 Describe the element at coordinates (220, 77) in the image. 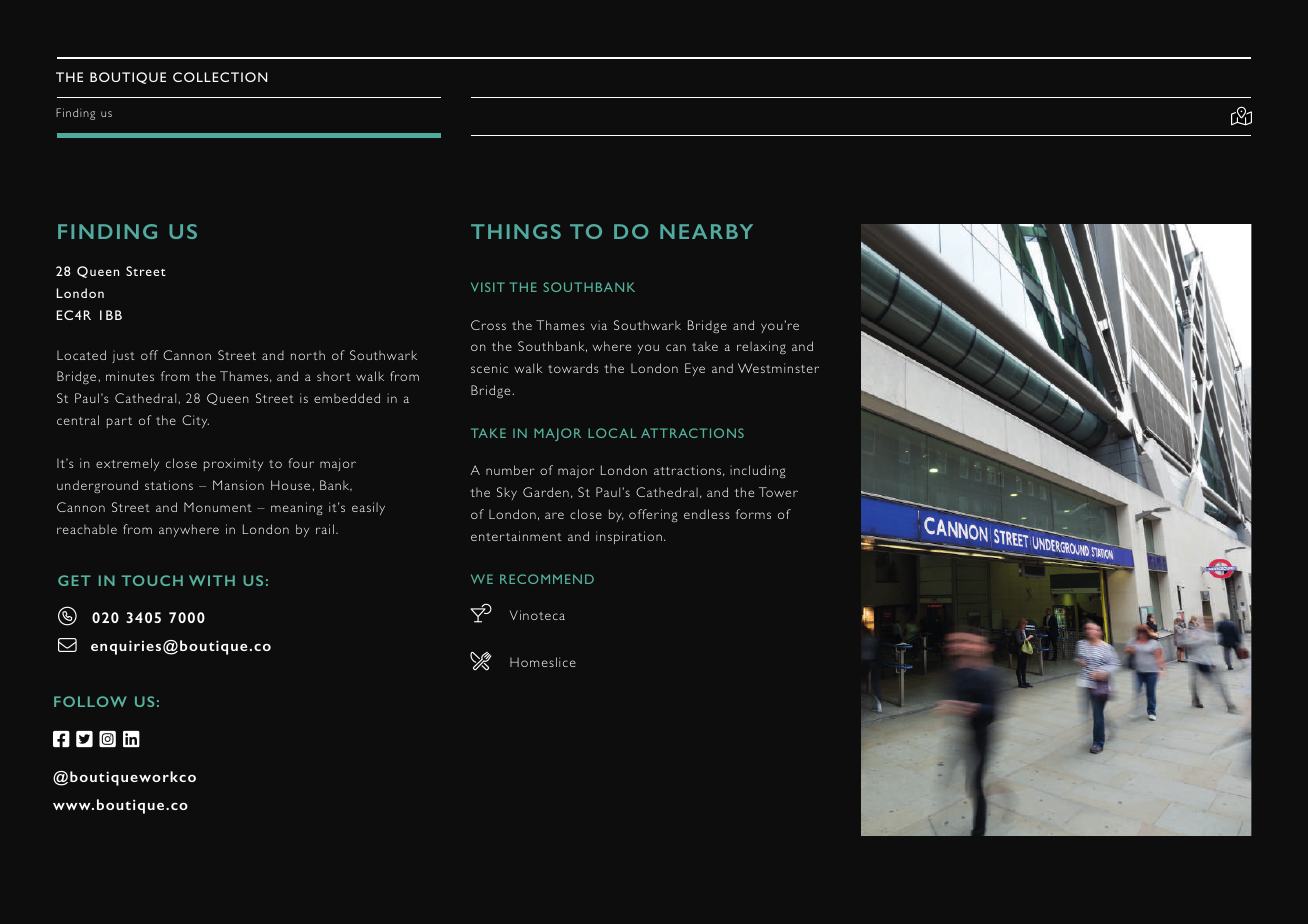

I see `COLLECTION` at that location.
